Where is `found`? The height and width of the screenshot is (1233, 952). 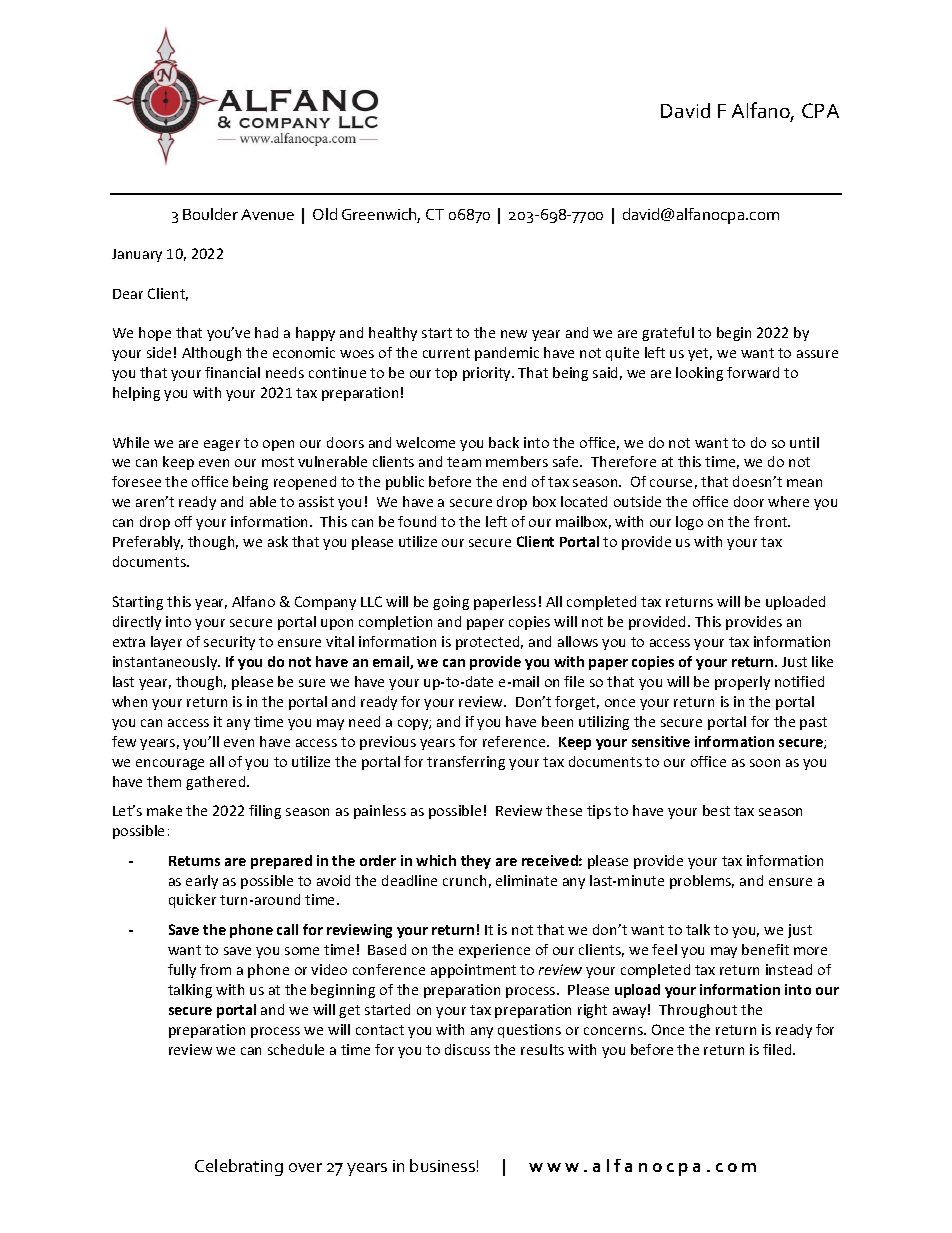 found is located at coordinates (417, 521).
